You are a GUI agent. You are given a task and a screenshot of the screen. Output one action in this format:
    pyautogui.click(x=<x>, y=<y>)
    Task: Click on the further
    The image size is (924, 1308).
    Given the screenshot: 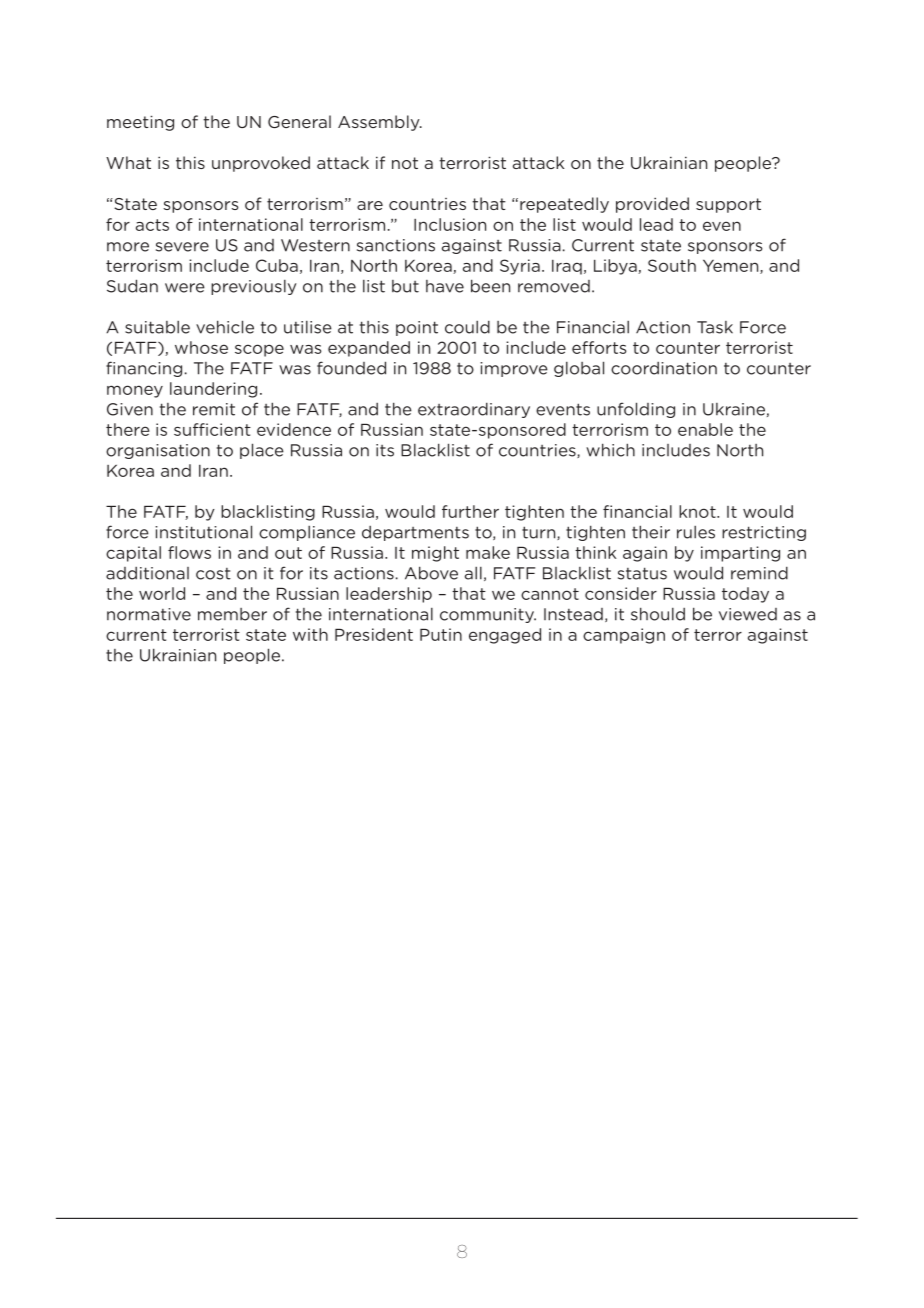 What is the action you would take?
    pyautogui.click(x=470, y=511)
